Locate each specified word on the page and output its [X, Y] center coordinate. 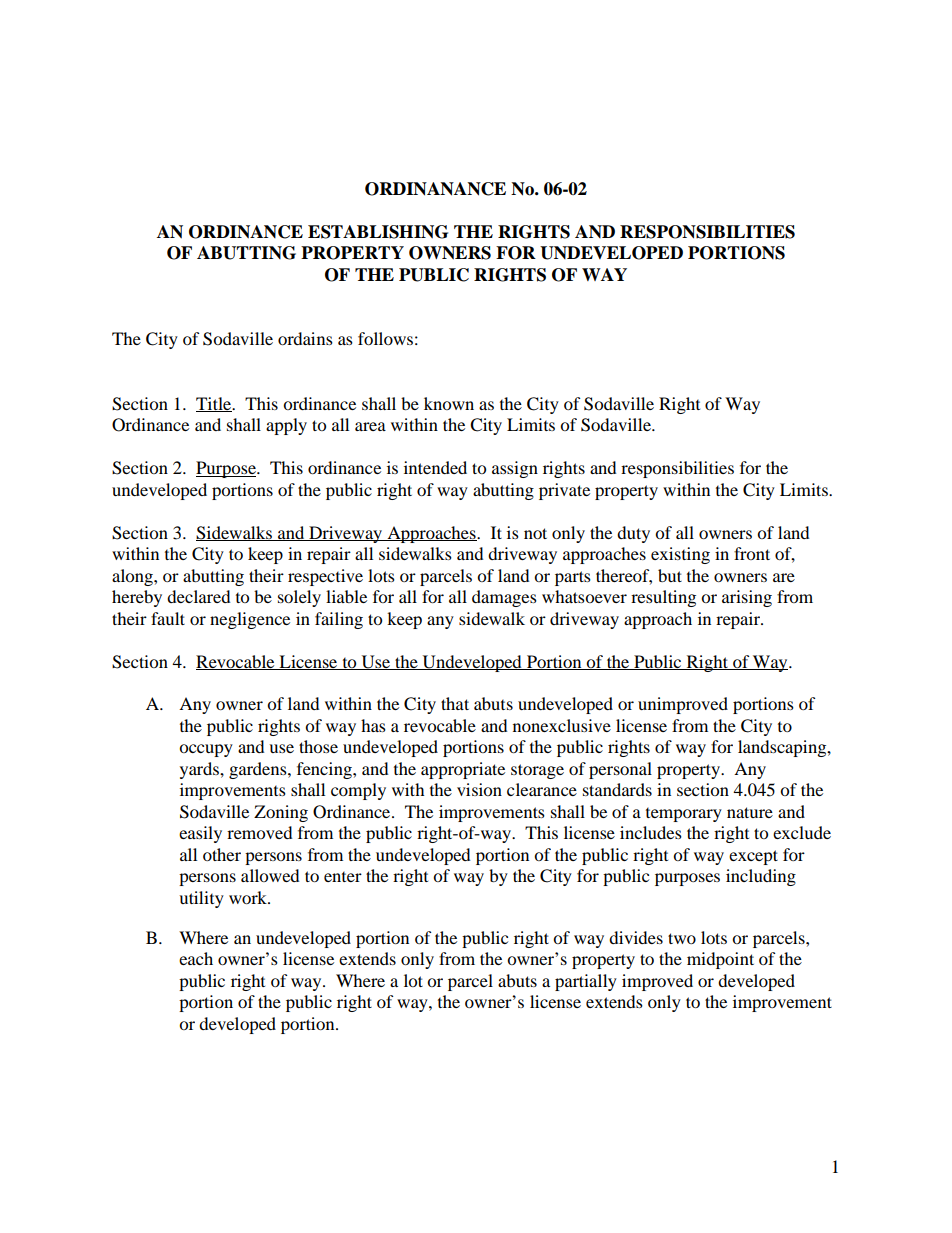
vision [479, 789]
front [752, 553]
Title [215, 404]
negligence [250, 620]
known [449, 403]
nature [750, 812]
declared [198, 596]
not [535, 533]
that [455, 703]
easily [200, 834]
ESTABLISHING [378, 232]
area [370, 426]
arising [747, 598]
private [564, 491]
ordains [305, 338]
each [196, 958]
